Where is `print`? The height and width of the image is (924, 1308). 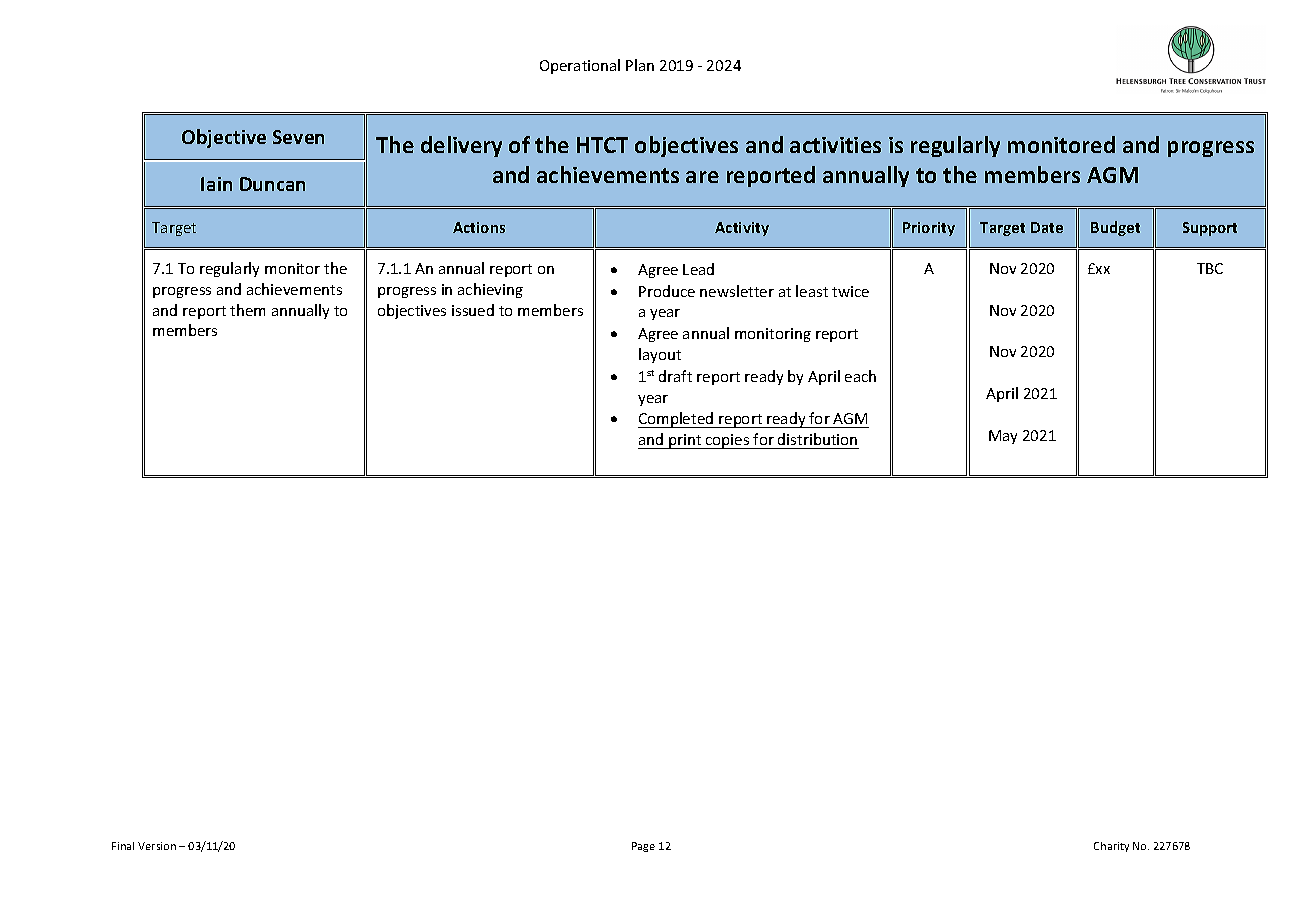
print is located at coordinates (685, 441).
